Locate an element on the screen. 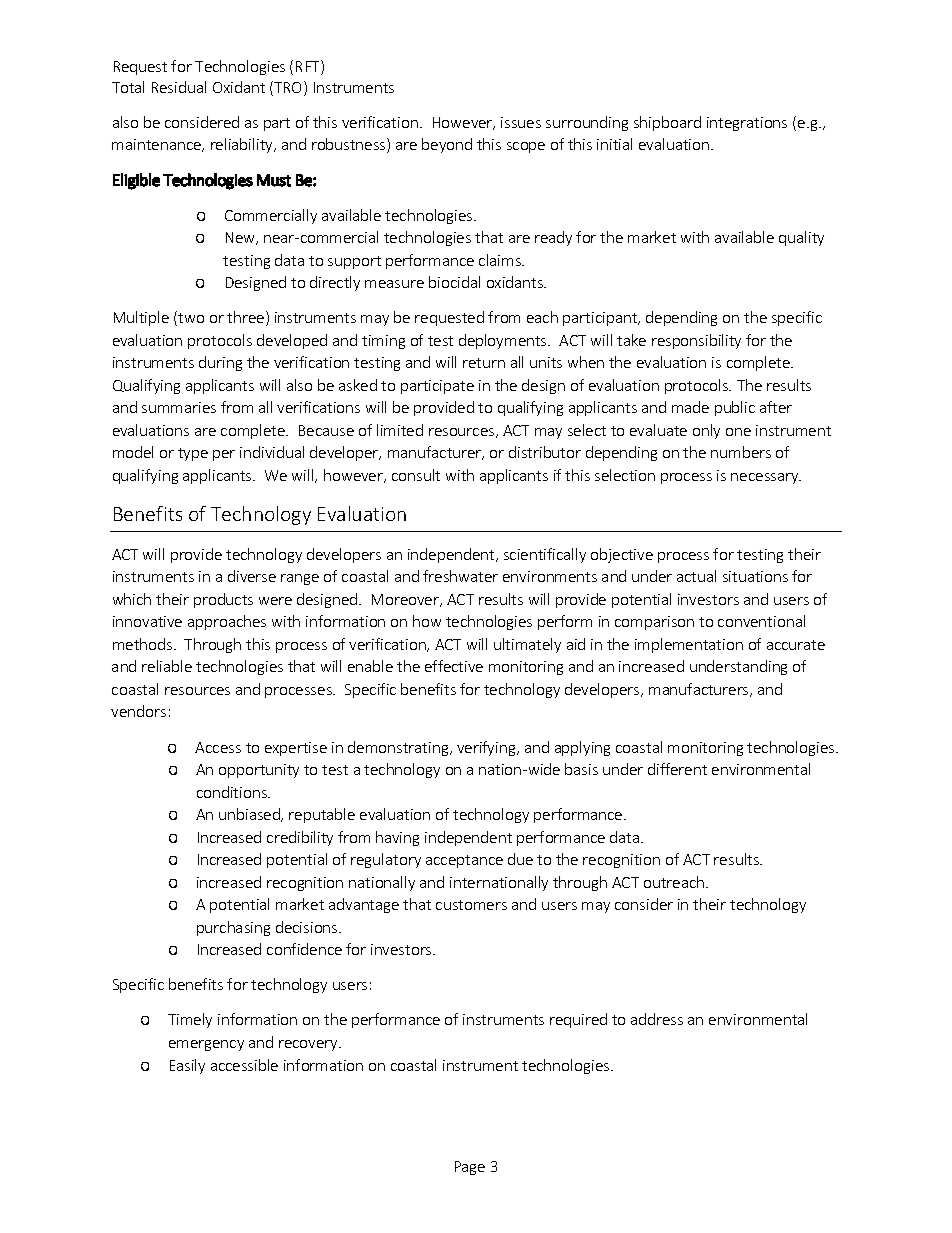  consult is located at coordinates (416, 475).
